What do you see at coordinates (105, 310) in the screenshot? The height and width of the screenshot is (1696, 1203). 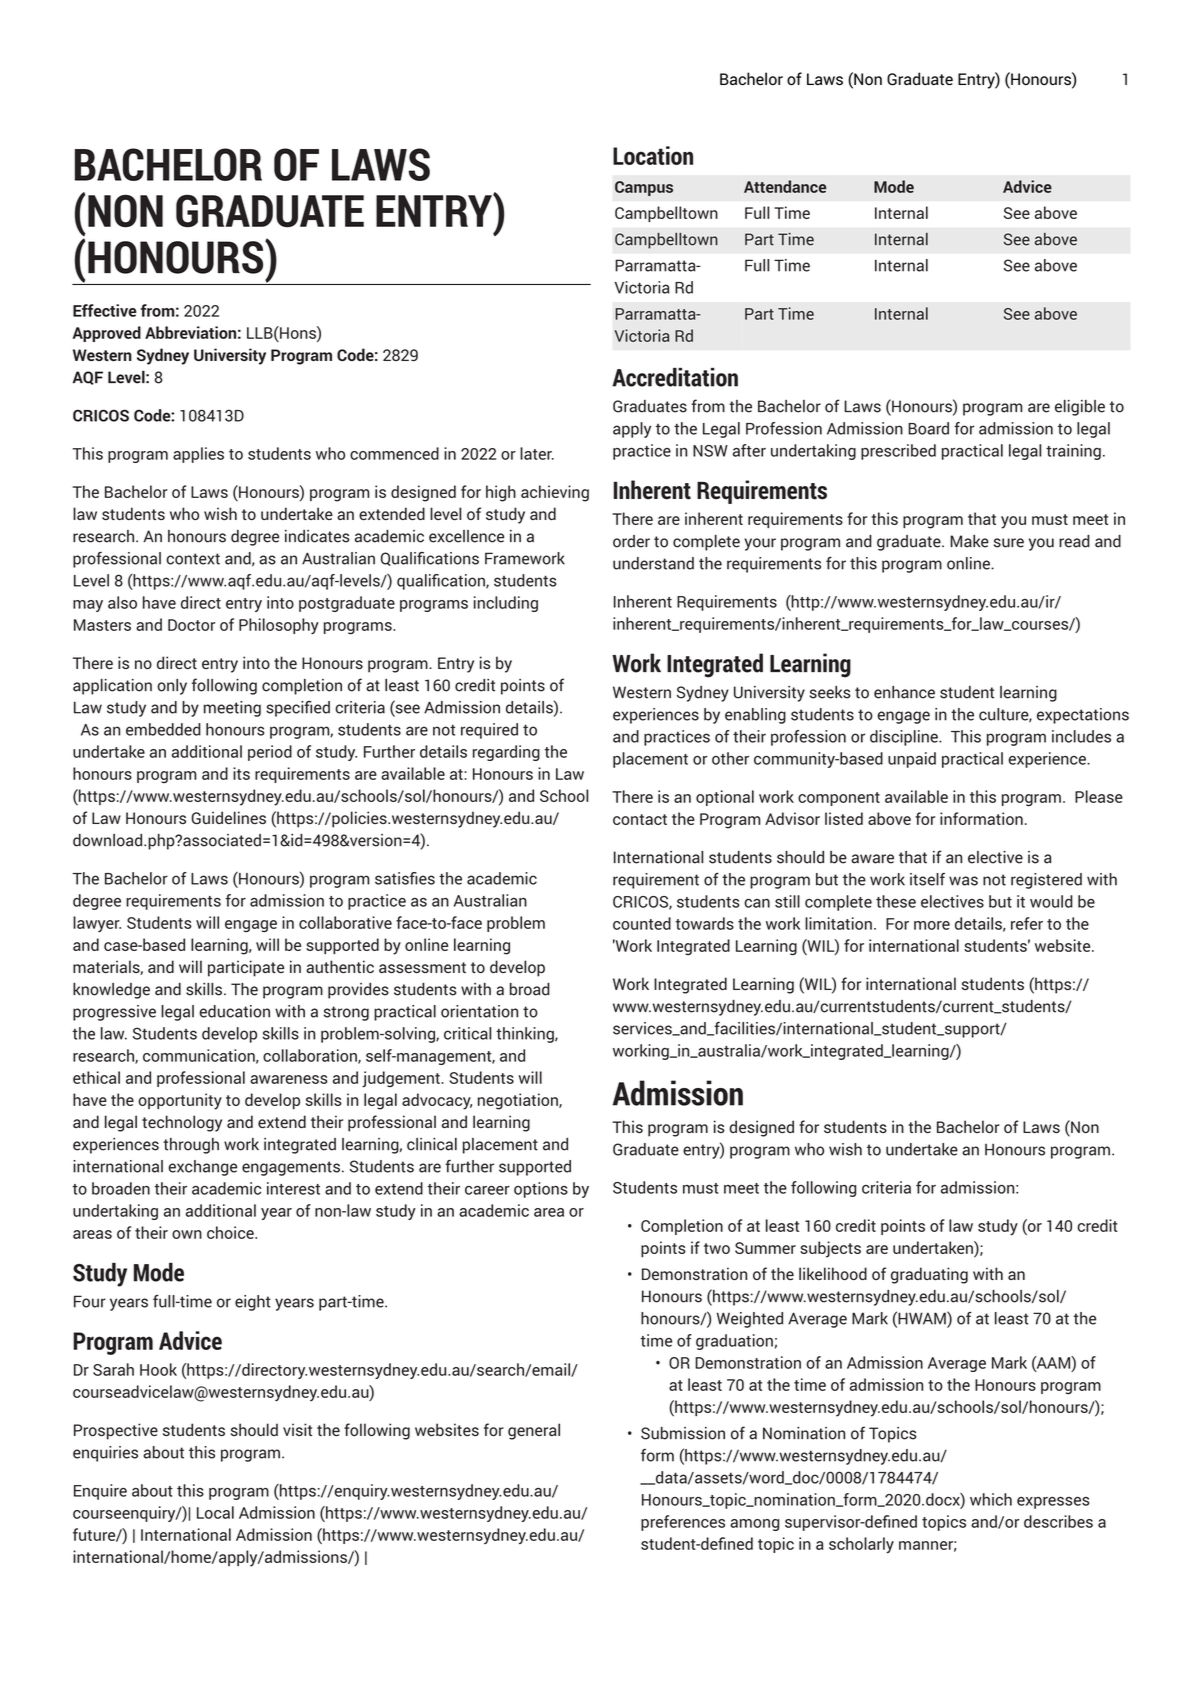 I see `Effective` at bounding box center [105, 310].
